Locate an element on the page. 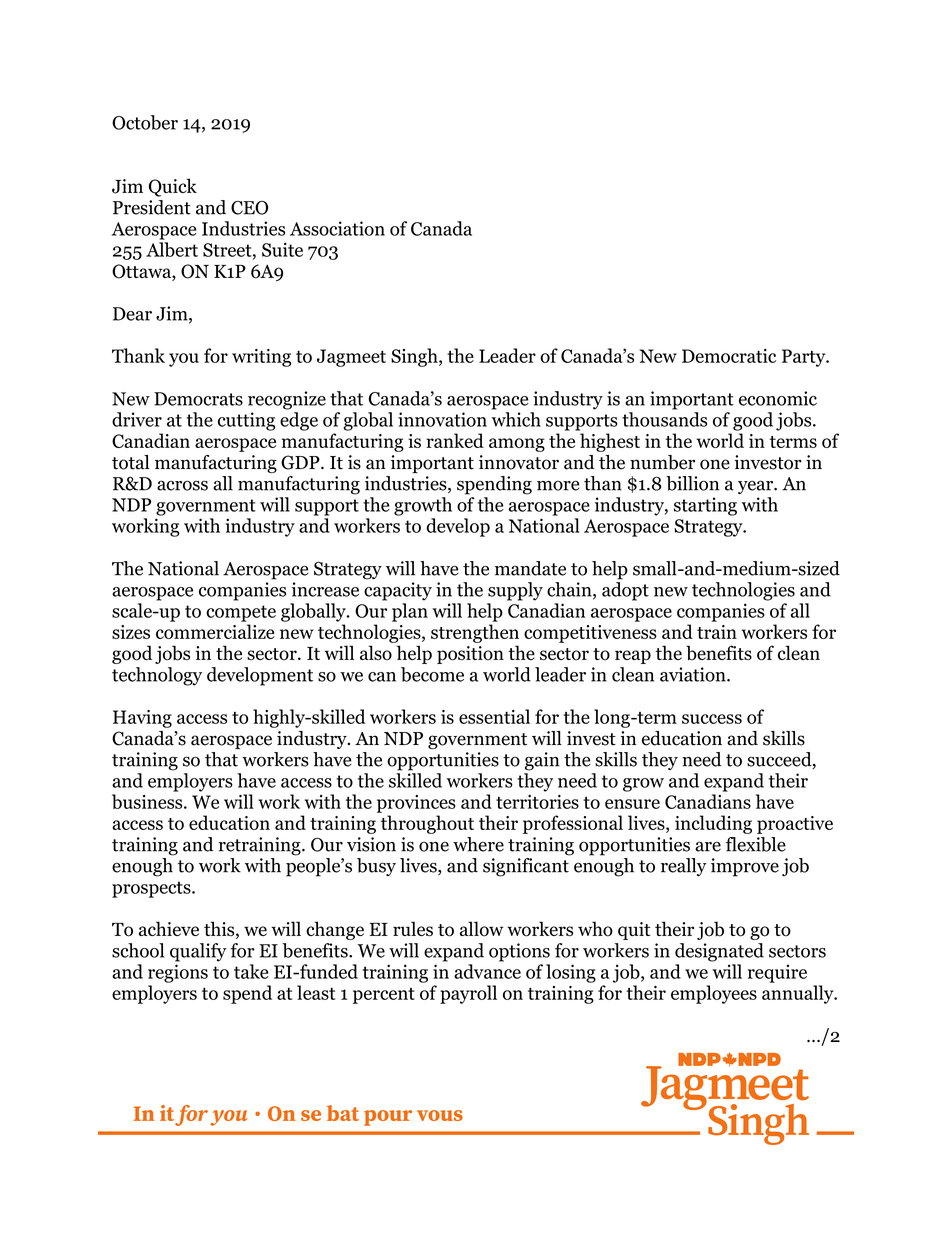  thousands is located at coordinates (664, 419).
